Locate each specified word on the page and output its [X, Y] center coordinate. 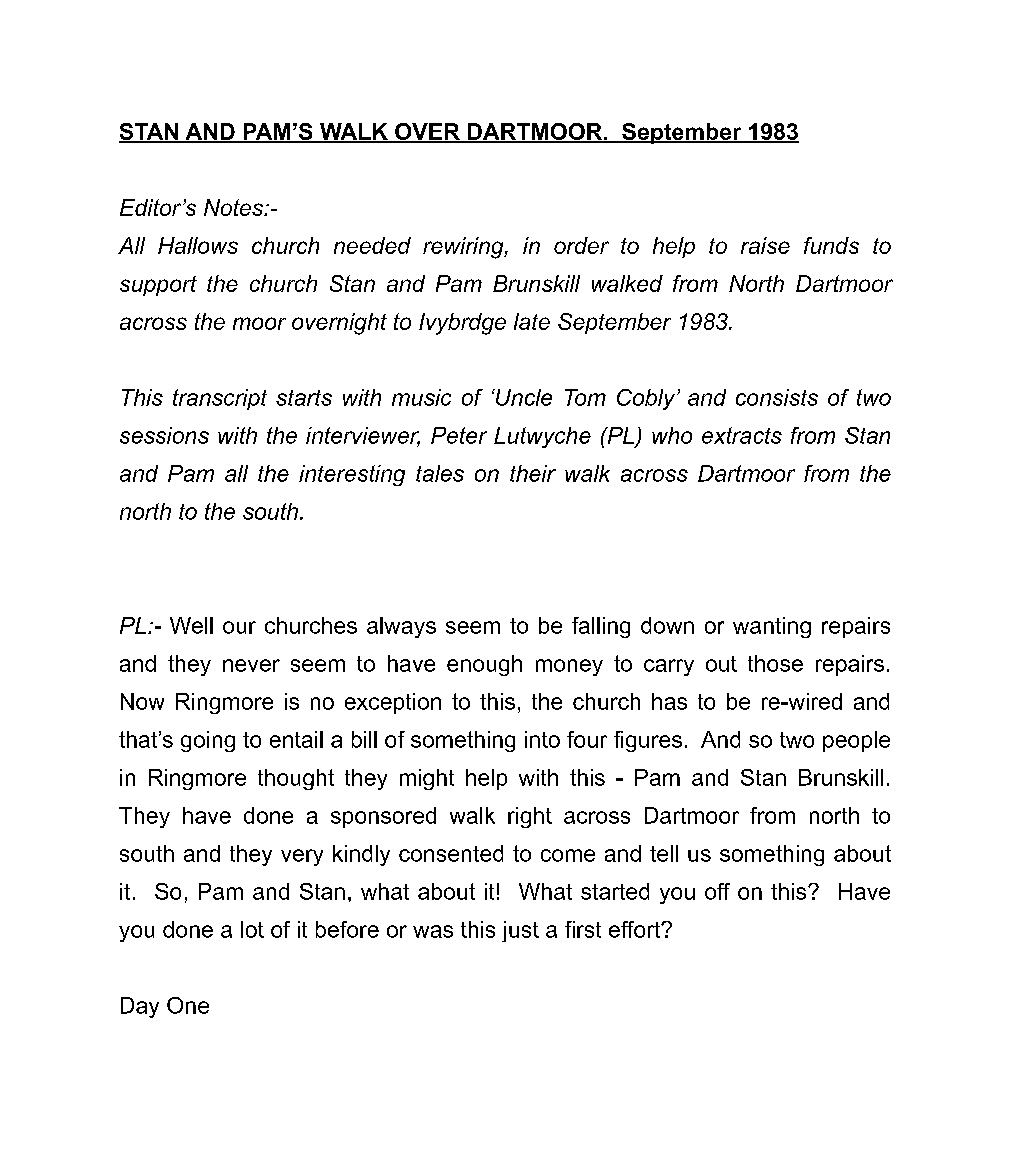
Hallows [198, 245]
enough [484, 665]
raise [765, 245]
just [520, 931]
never [251, 665]
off [717, 891]
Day [140, 1007]
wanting [772, 627]
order [581, 245]
